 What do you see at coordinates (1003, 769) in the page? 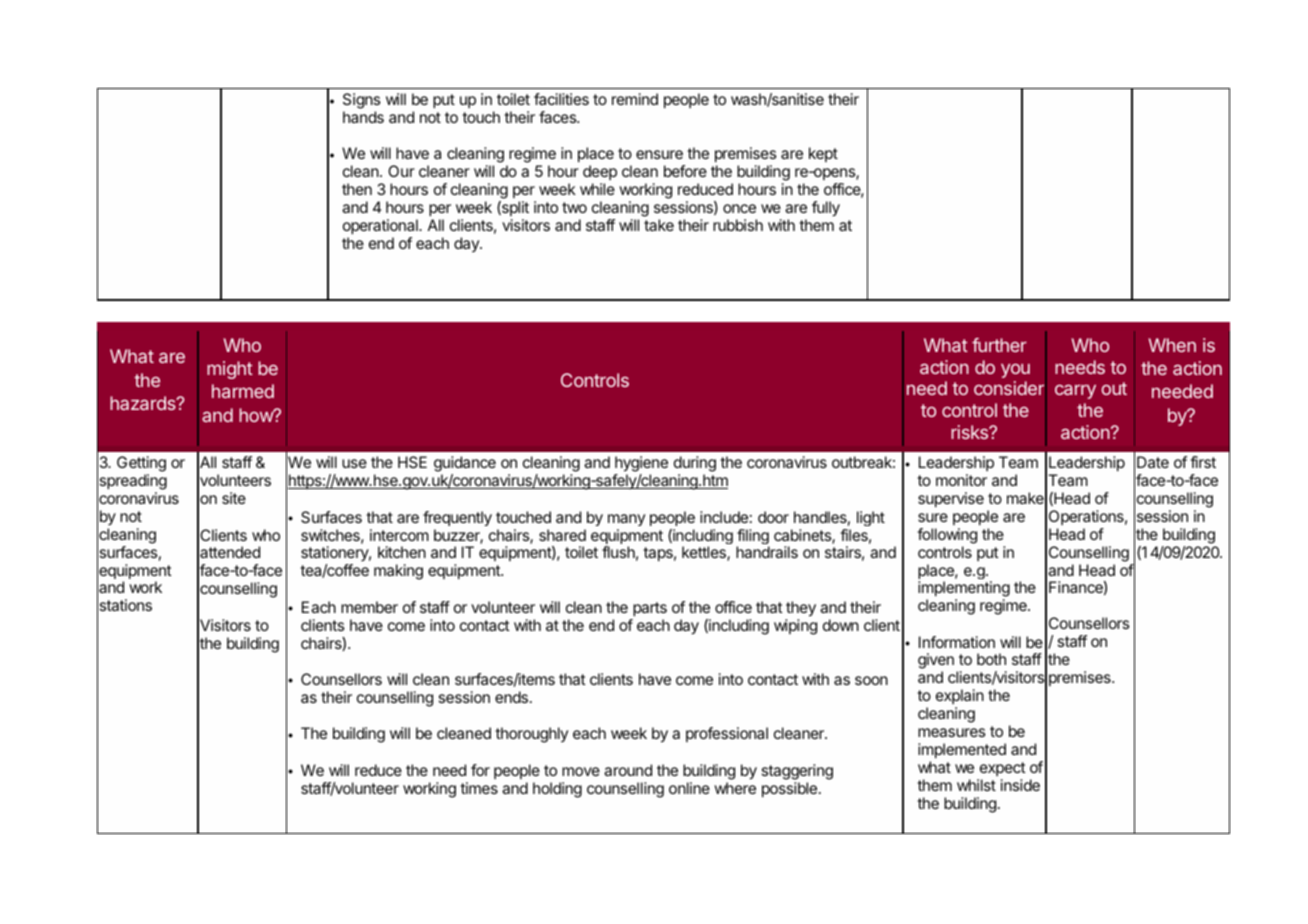
I see `expect` at bounding box center [1003, 769].
